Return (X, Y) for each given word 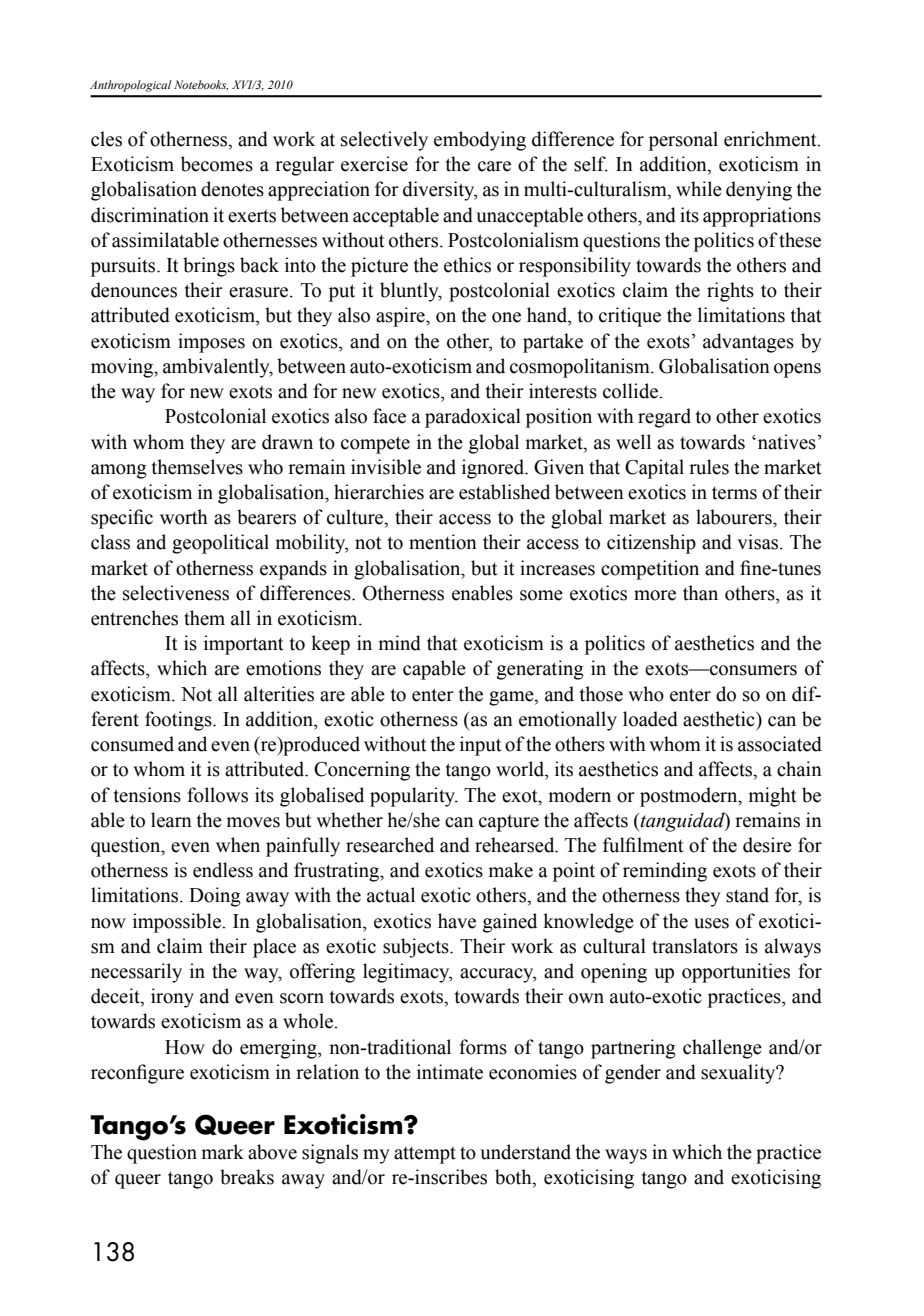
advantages (748, 343)
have (457, 921)
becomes (217, 164)
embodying (480, 141)
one (506, 317)
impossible (178, 923)
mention (443, 542)
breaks (247, 1177)
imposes (211, 343)
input (480, 746)
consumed (132, 744)
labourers (735, 517)
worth (184, 517)
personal (683, 141)
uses (711, 923)
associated (780, 744)
